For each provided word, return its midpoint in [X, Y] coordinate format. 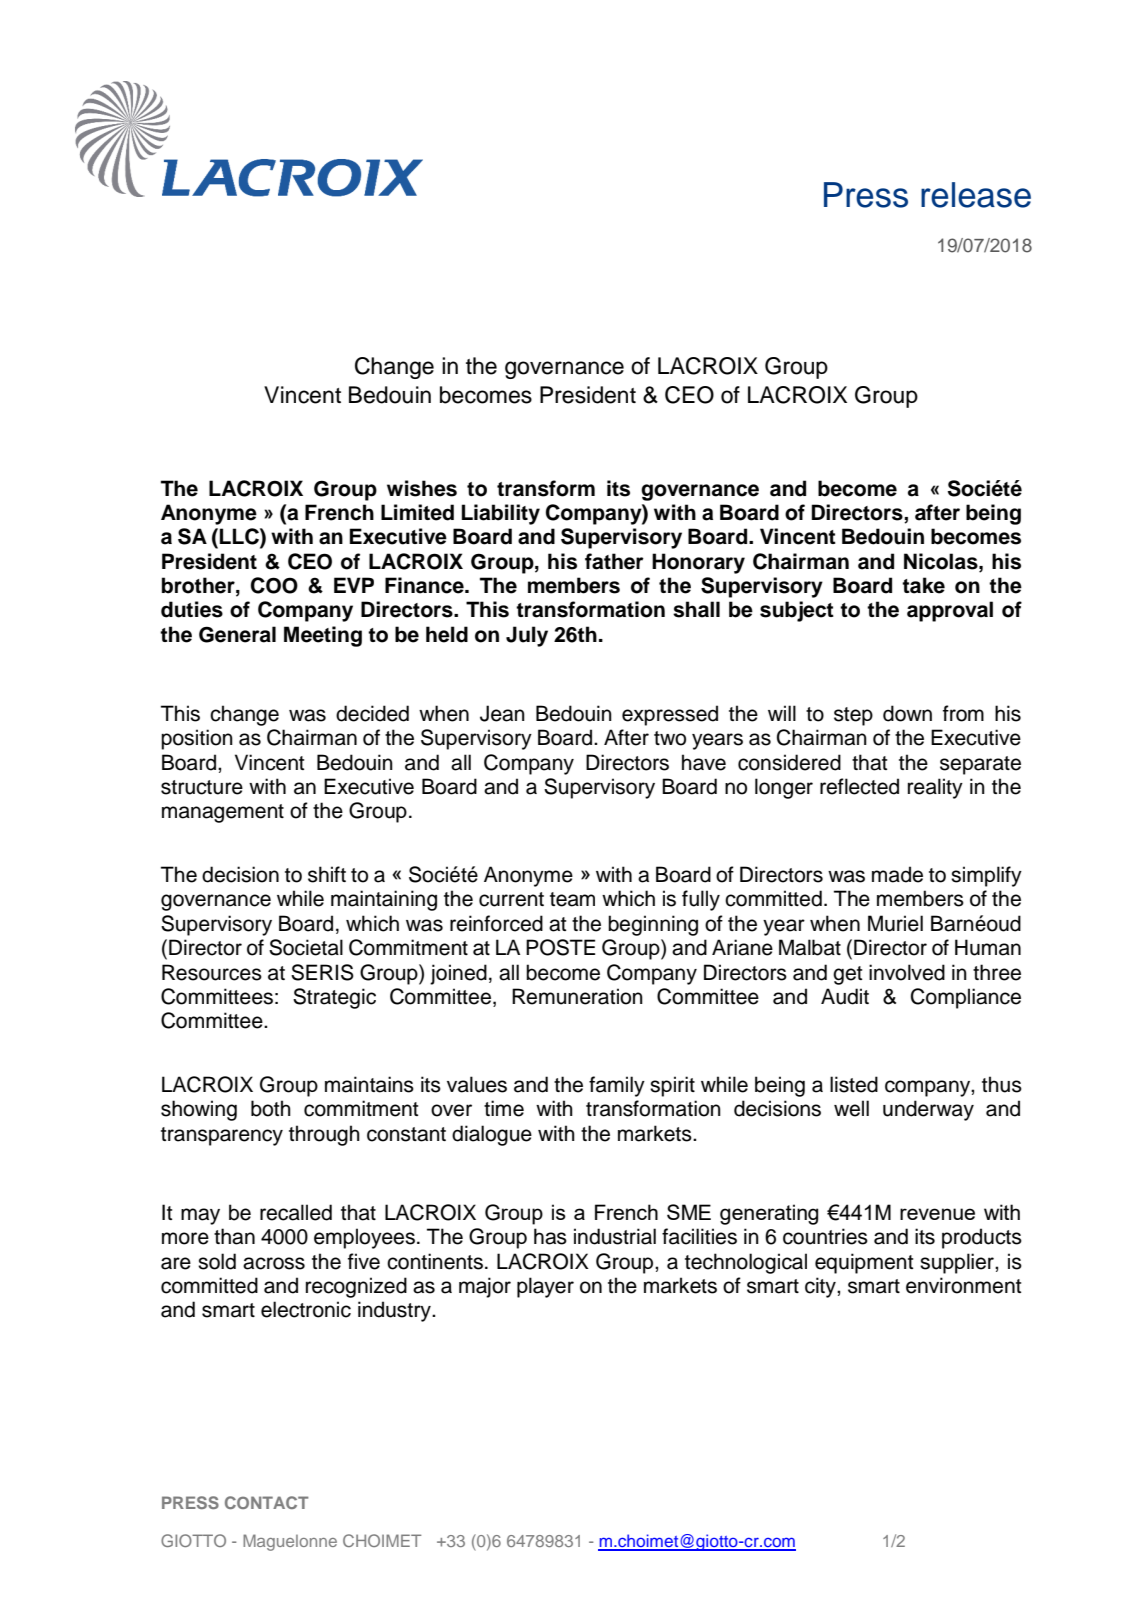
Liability [501, 514]
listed [854, 1084]
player [545, 1287]
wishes [422, 488]
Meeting [323, 636]
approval [950, 611]
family [617, 1086]
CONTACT [267, 1502]
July [527, 636]
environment [963, 1285]
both [271, 1108]
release [976, 195]
